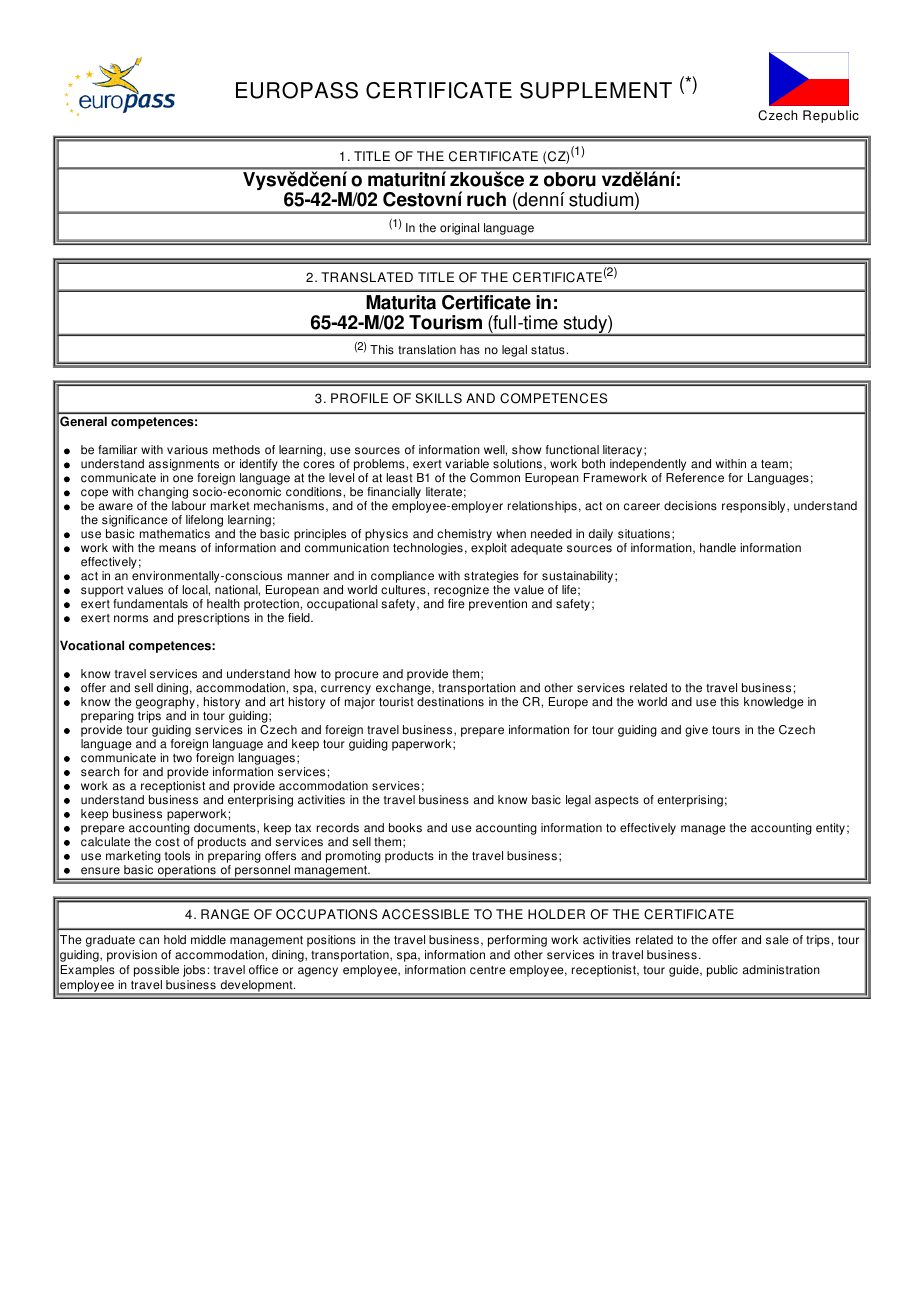 The height and width of the image is (1308, 924). I want to click on TRANSLATED, so click(367, 277).
